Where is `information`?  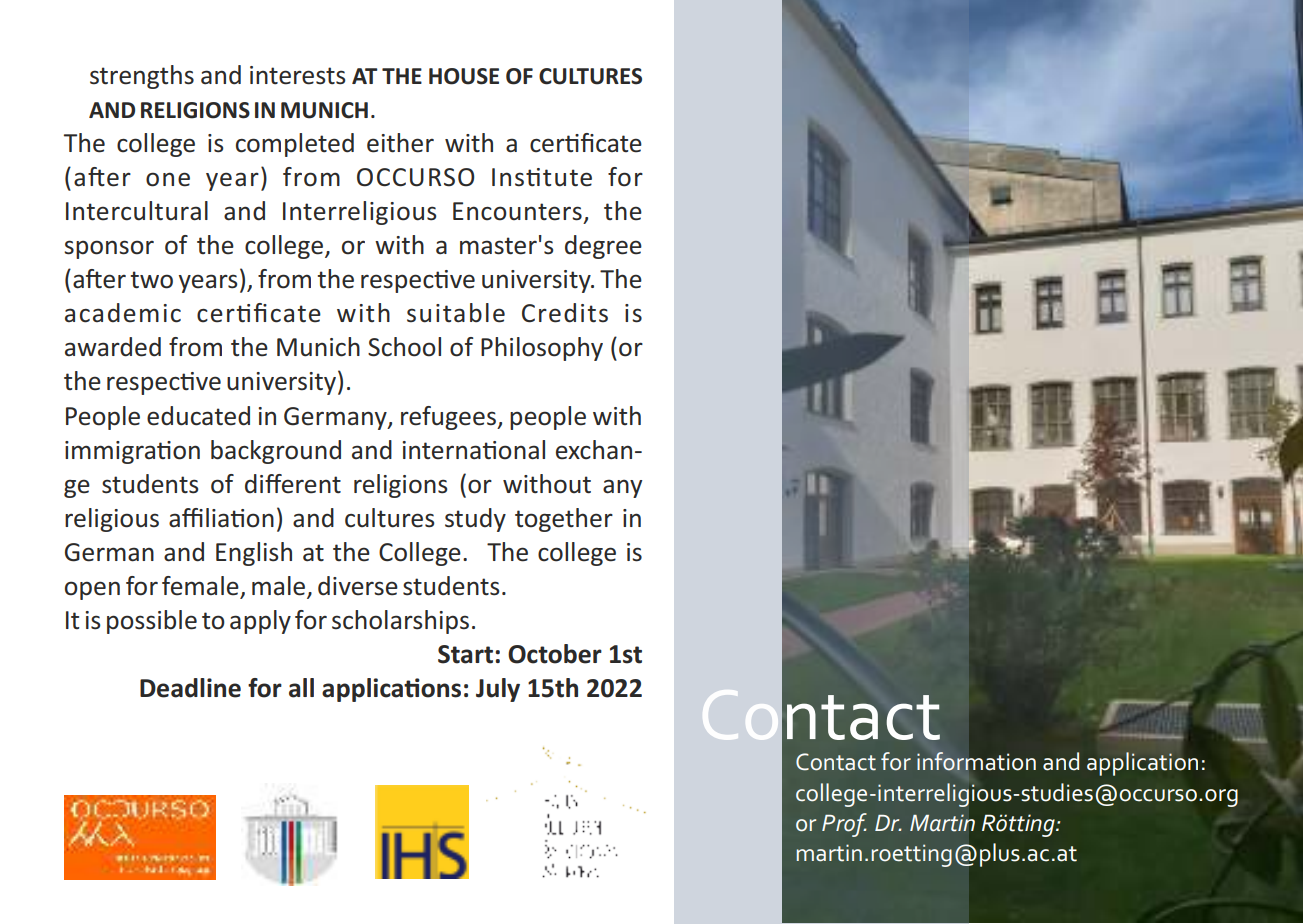
information is located at coordinates (976, 761).
